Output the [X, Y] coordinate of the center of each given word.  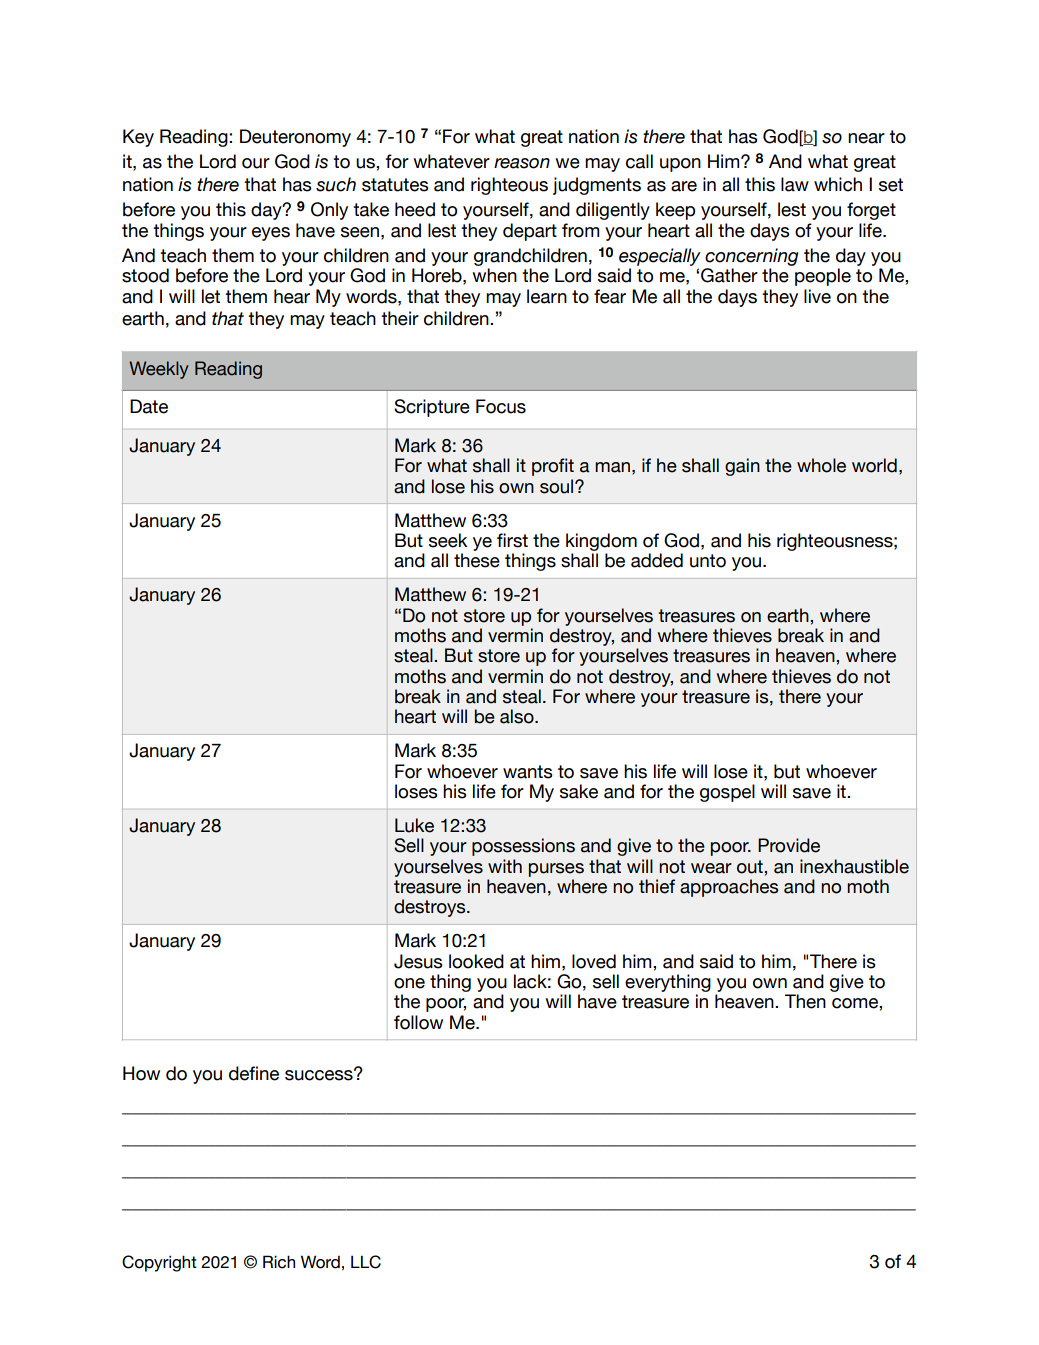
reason [522, 163]
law [795, 184]
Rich [279, 1262]
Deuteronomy [295, 138]
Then [805, 1001]
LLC [366, 1262]
